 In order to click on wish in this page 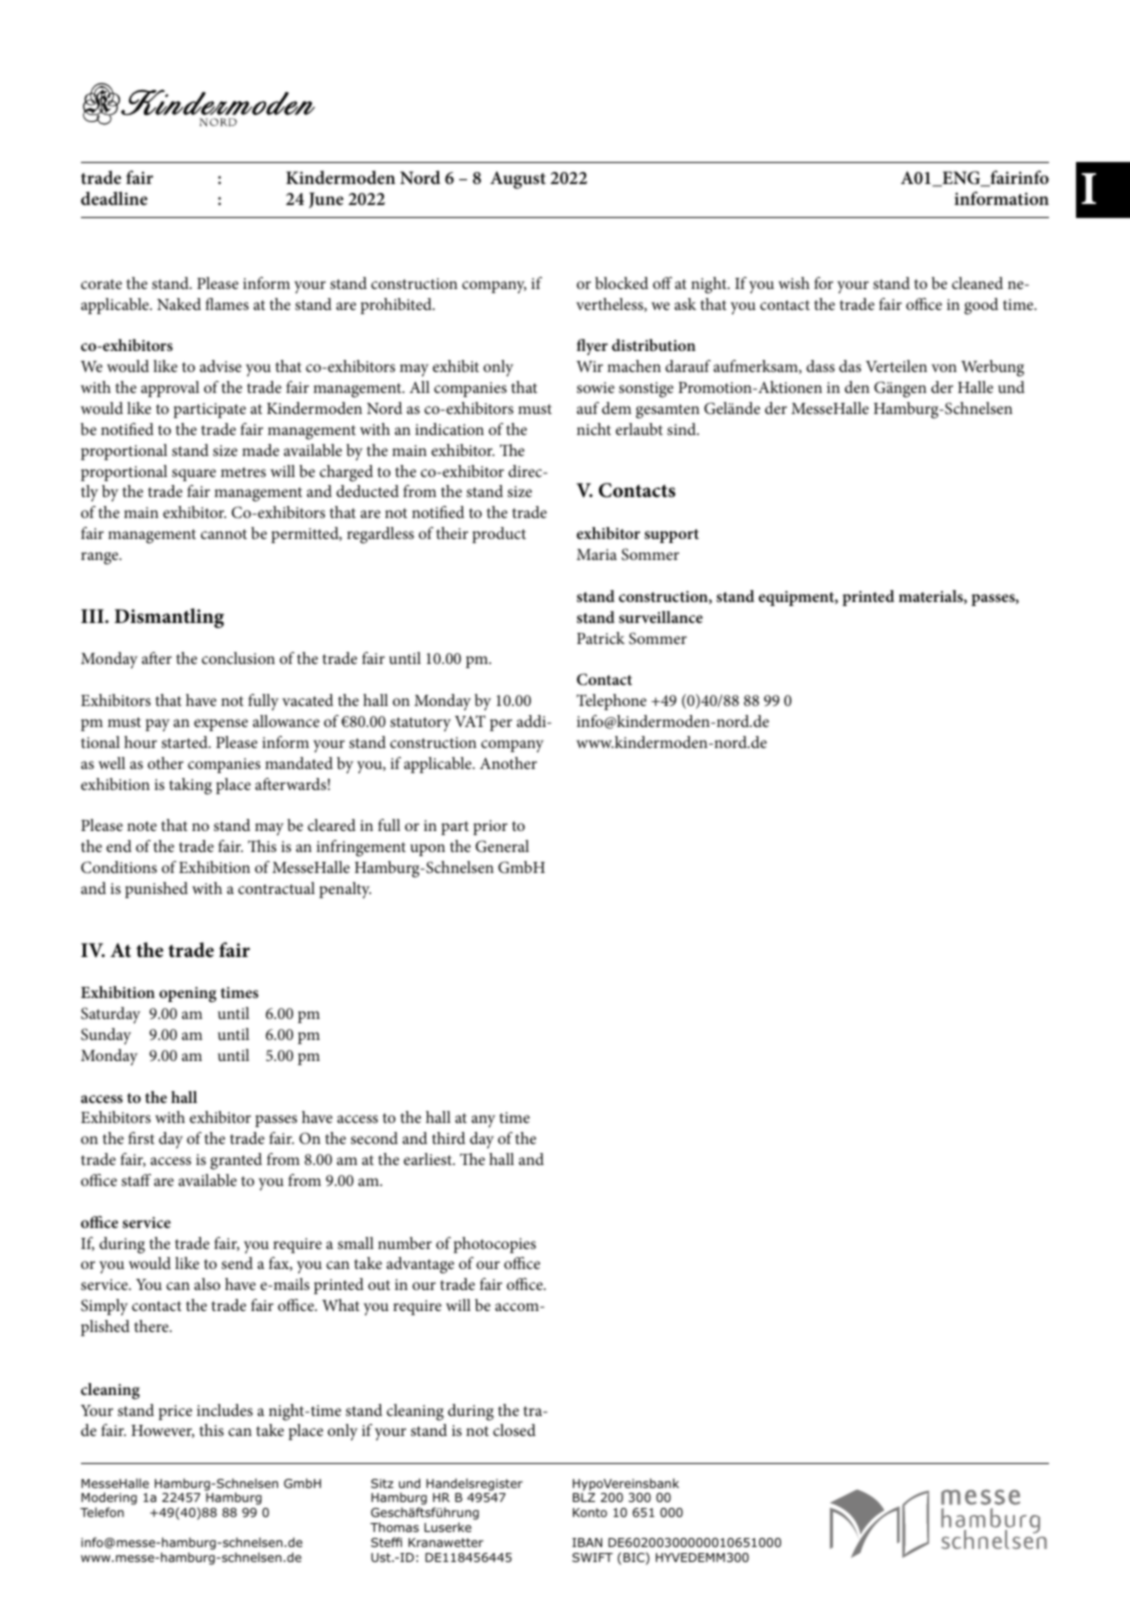, I will do `click(794, 283)`.
